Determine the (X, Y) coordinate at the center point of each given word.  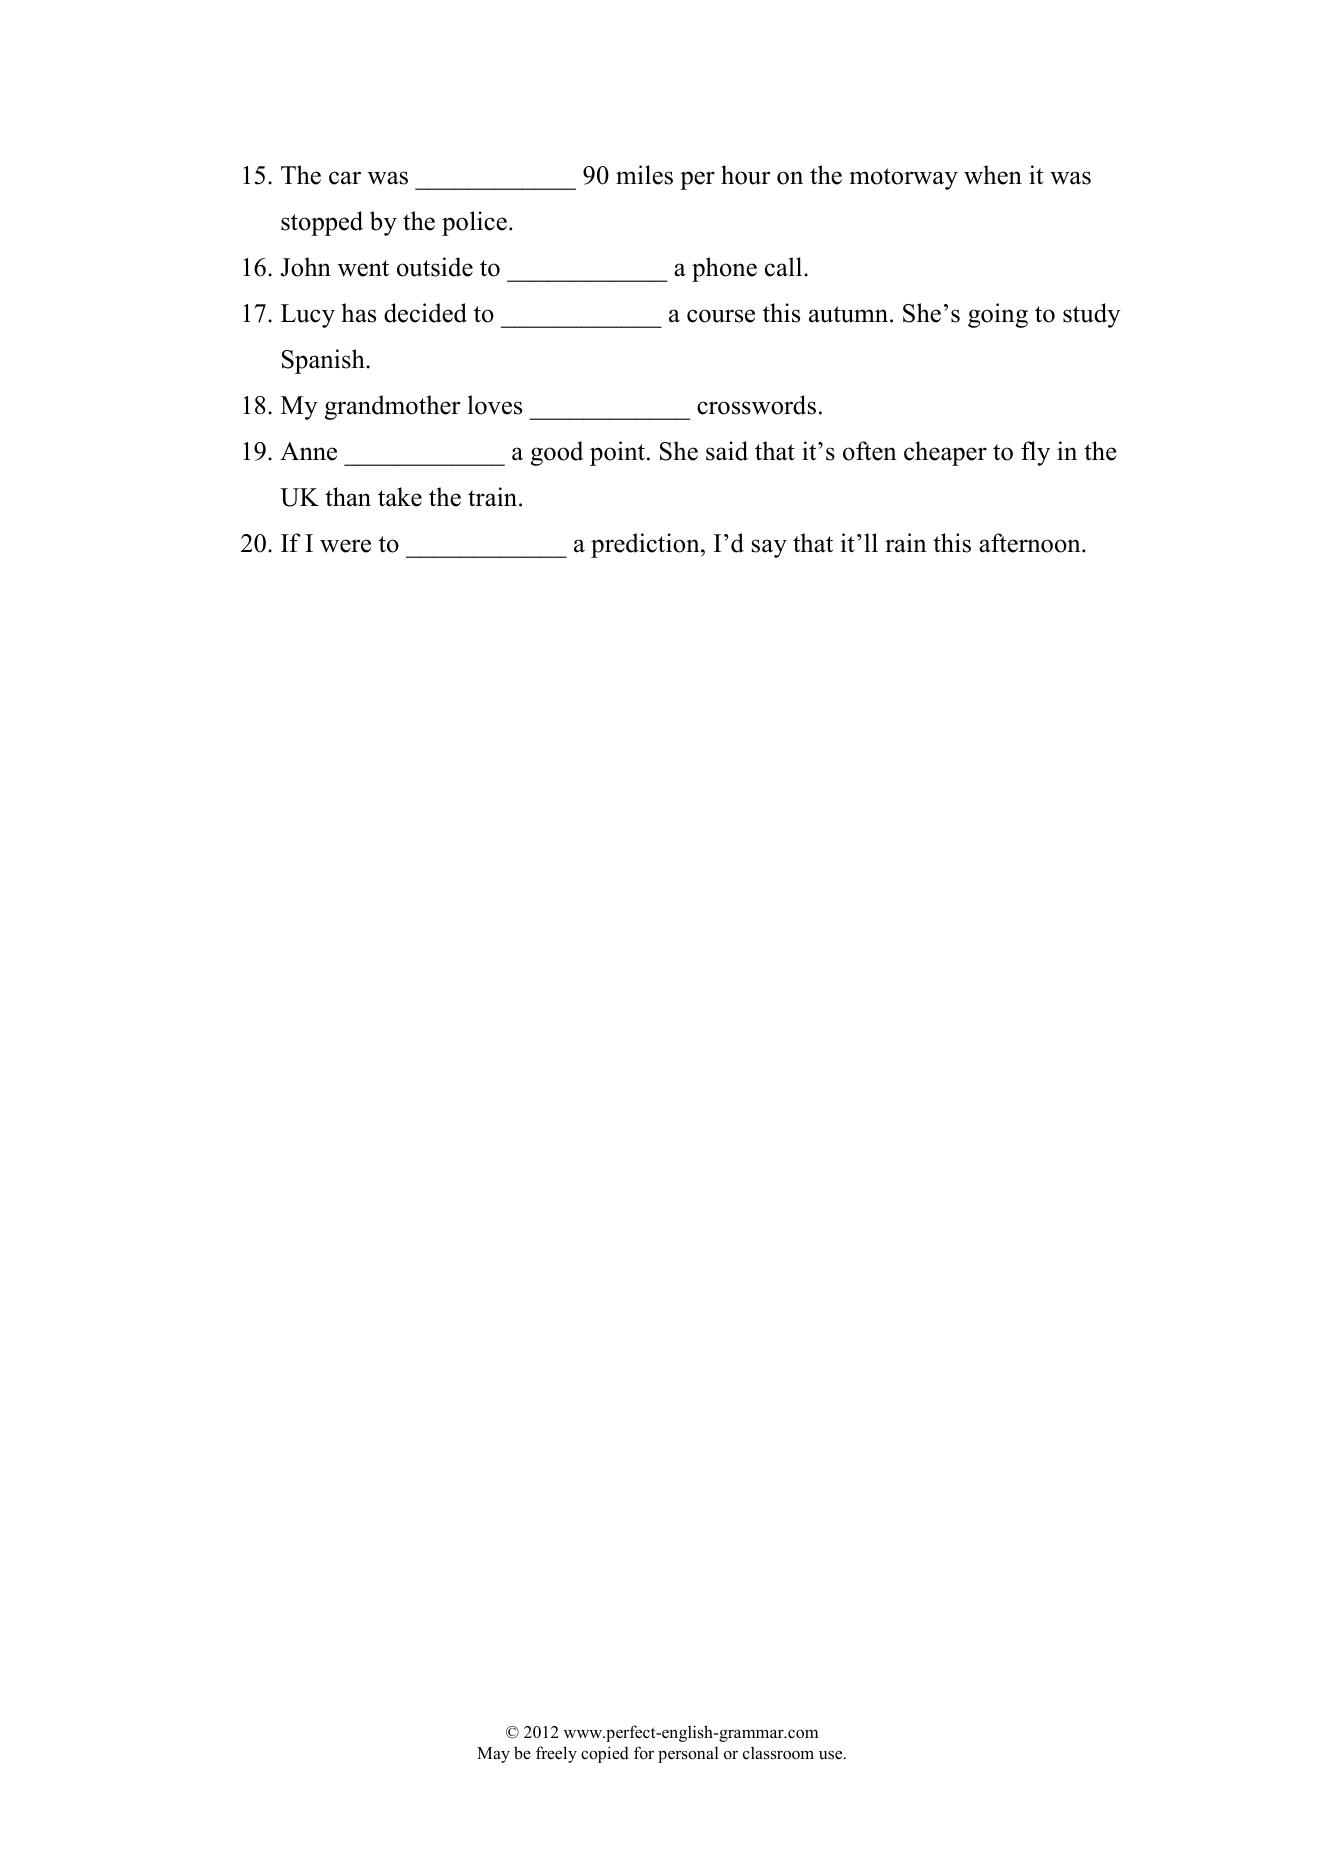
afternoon (1031, 543)
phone (724, 269)
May (493, 1755)
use (832, 1755)
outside (435, 267)
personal (688, 1754)
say (769, 548)
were (345, 546)
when (993, 175)
